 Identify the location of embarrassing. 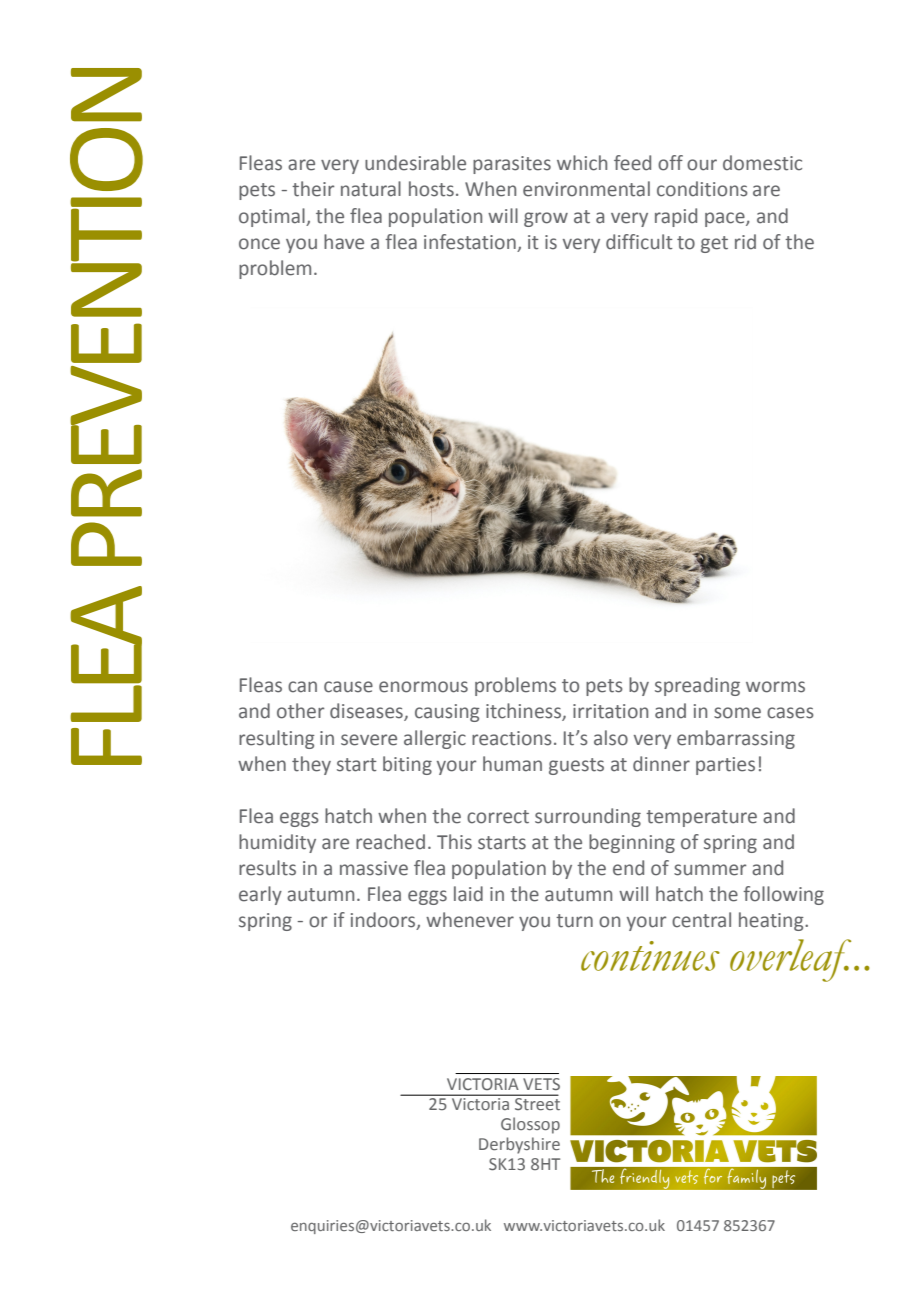
(736, 739).
